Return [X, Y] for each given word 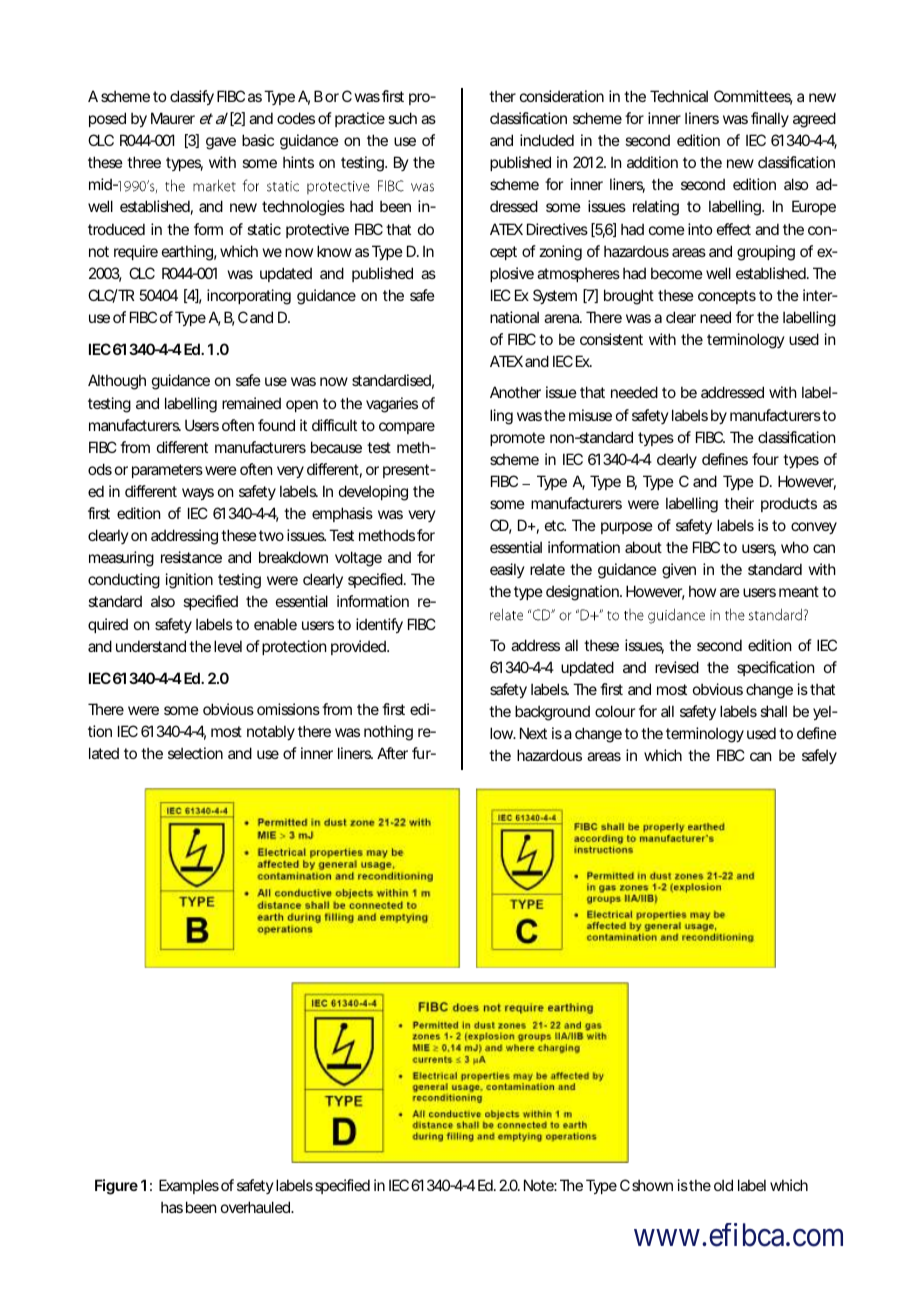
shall [773, 711]
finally [770, 119]
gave [221, 143]
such [402, 118]
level [228, 646]
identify [379, 625]
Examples [189, 1186]
